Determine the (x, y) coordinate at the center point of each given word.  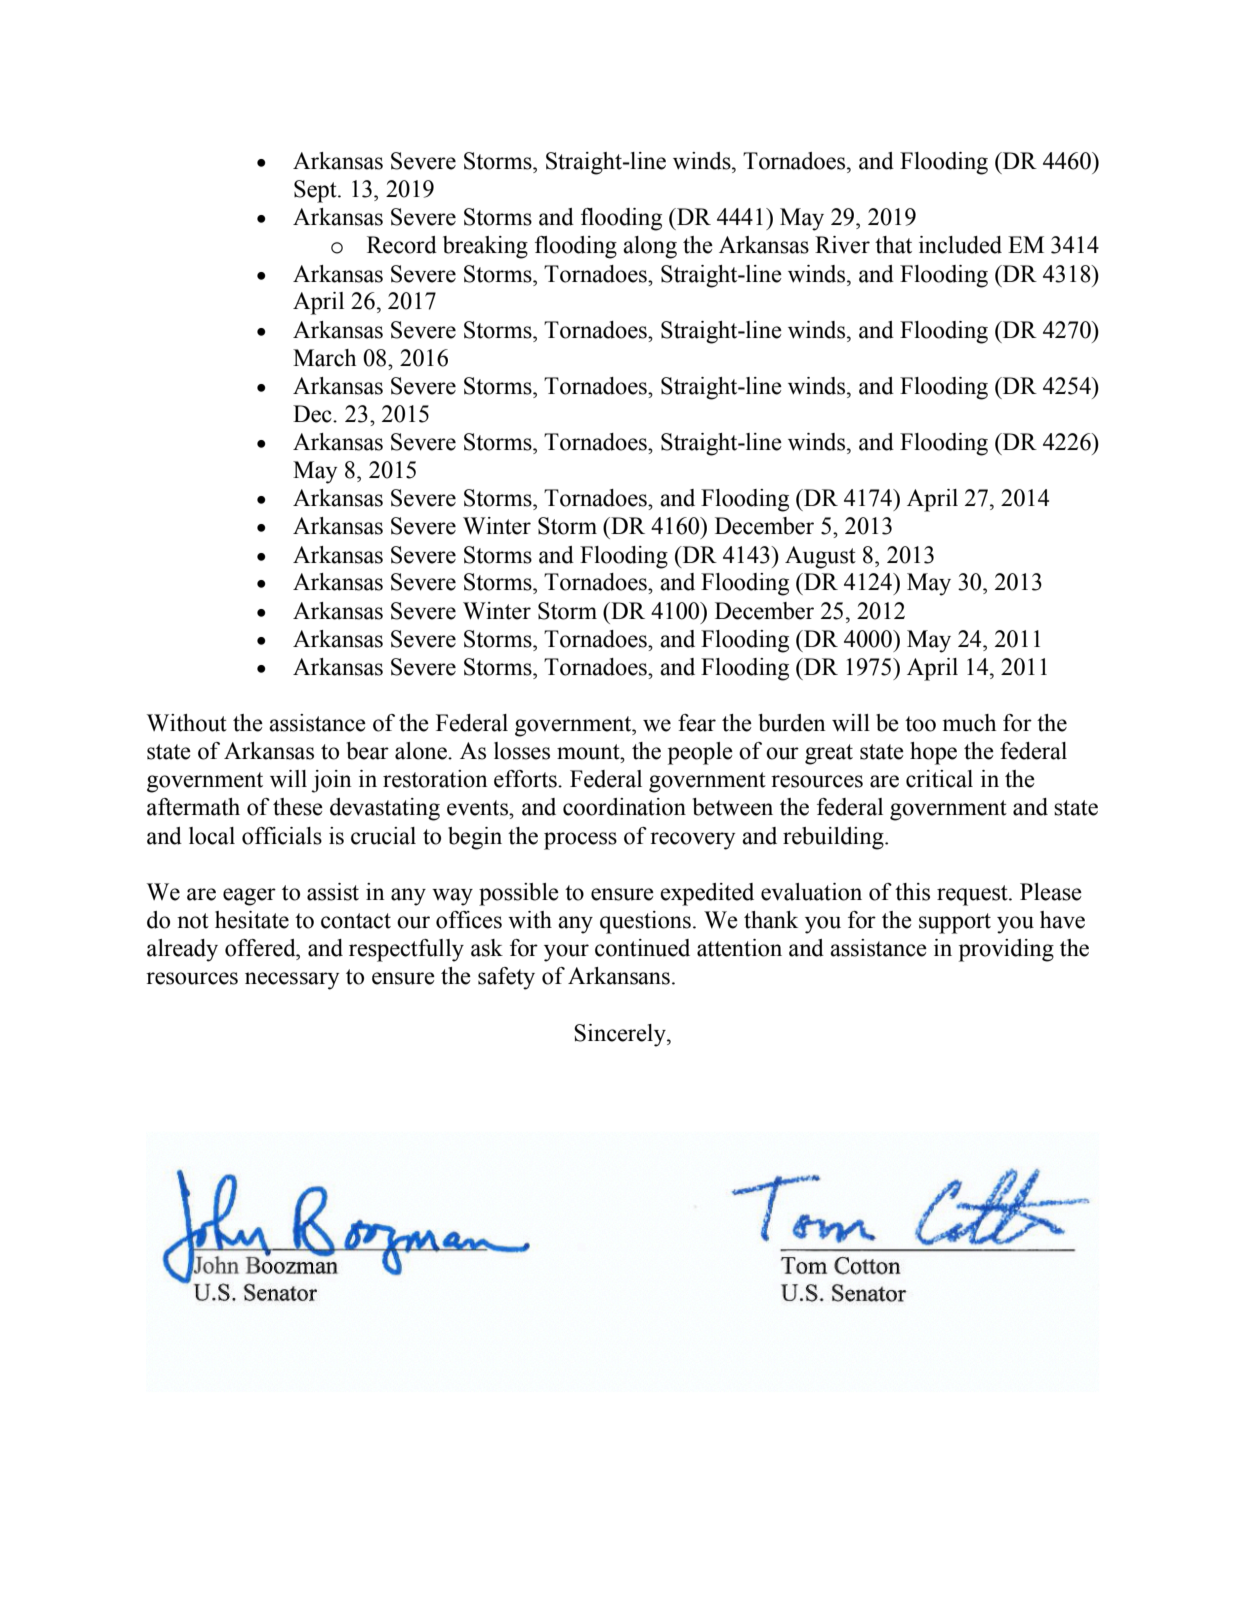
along (650, 247)
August (820, 557)
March (324, 358)
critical (939, 779)
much (969, 723)
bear (368, 751)
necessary (292, 981)
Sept (316, 191)
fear (697, 723)
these (298, 807)
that (893, 245)
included (960, 245)
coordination (624, 807)
